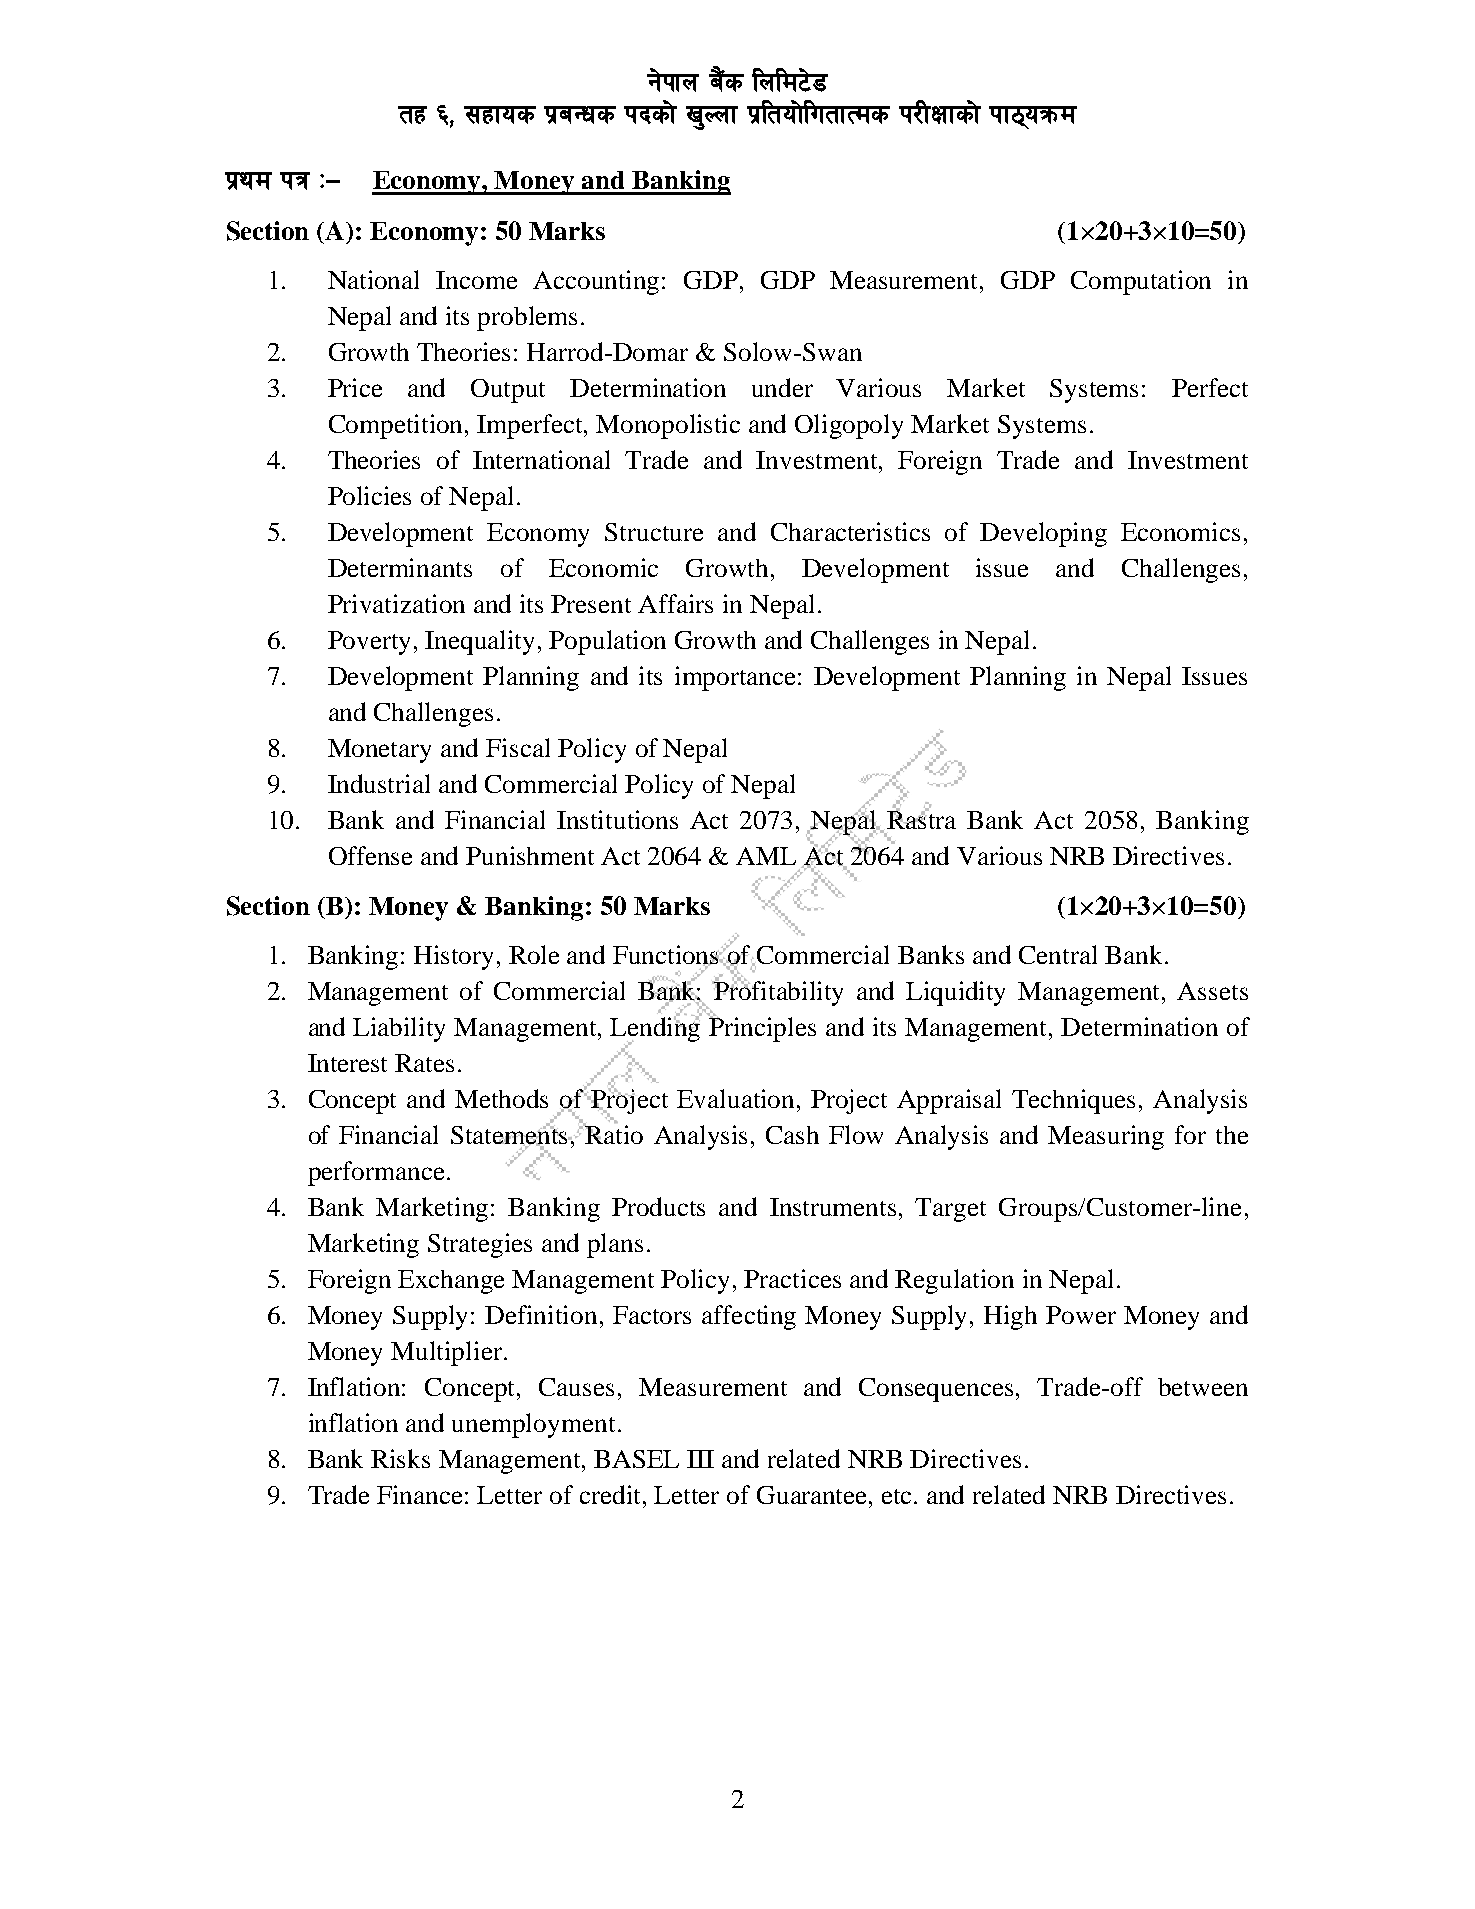 The height and width of the image is (1909, 1475). Describe the element at coordinates (476, 280) in the image. I see `Income` at that location.
